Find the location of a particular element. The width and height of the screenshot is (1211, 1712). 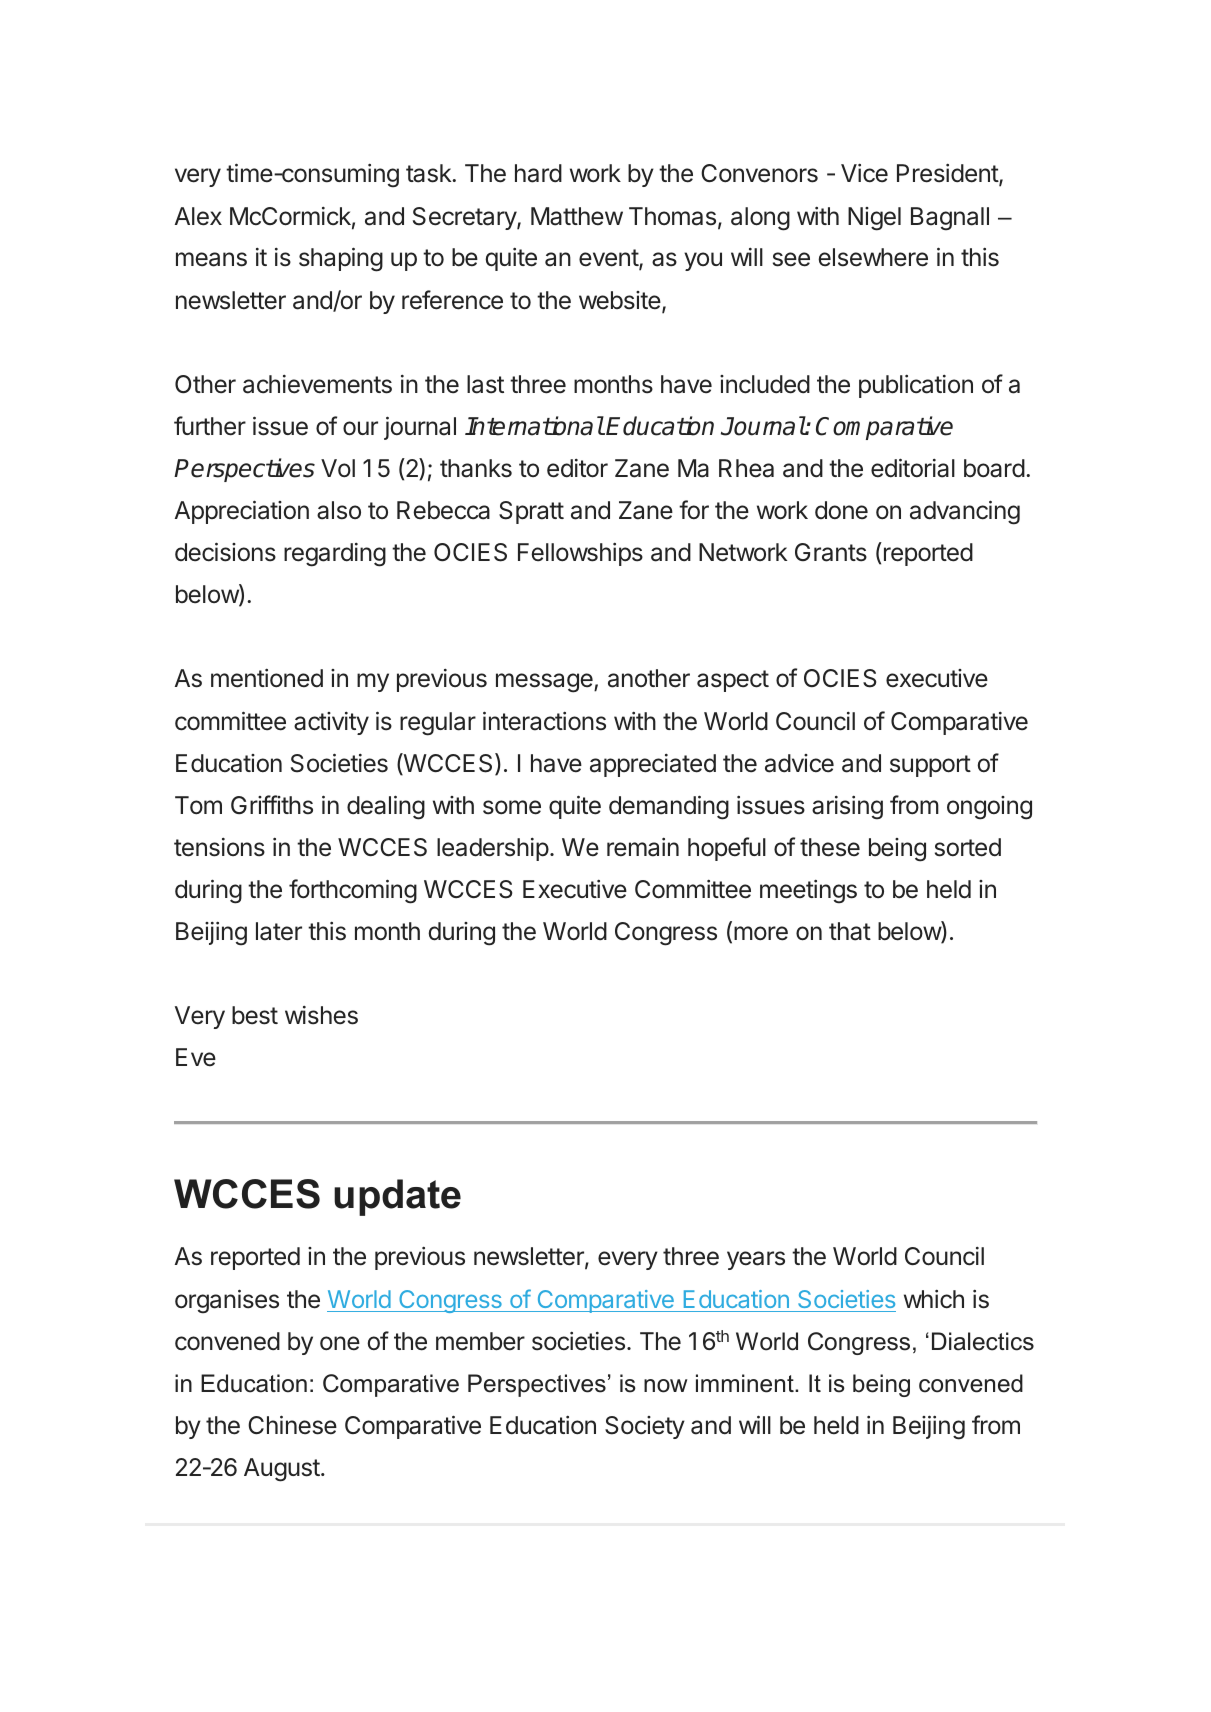

Nigel is located at coordinates (874, 219).
